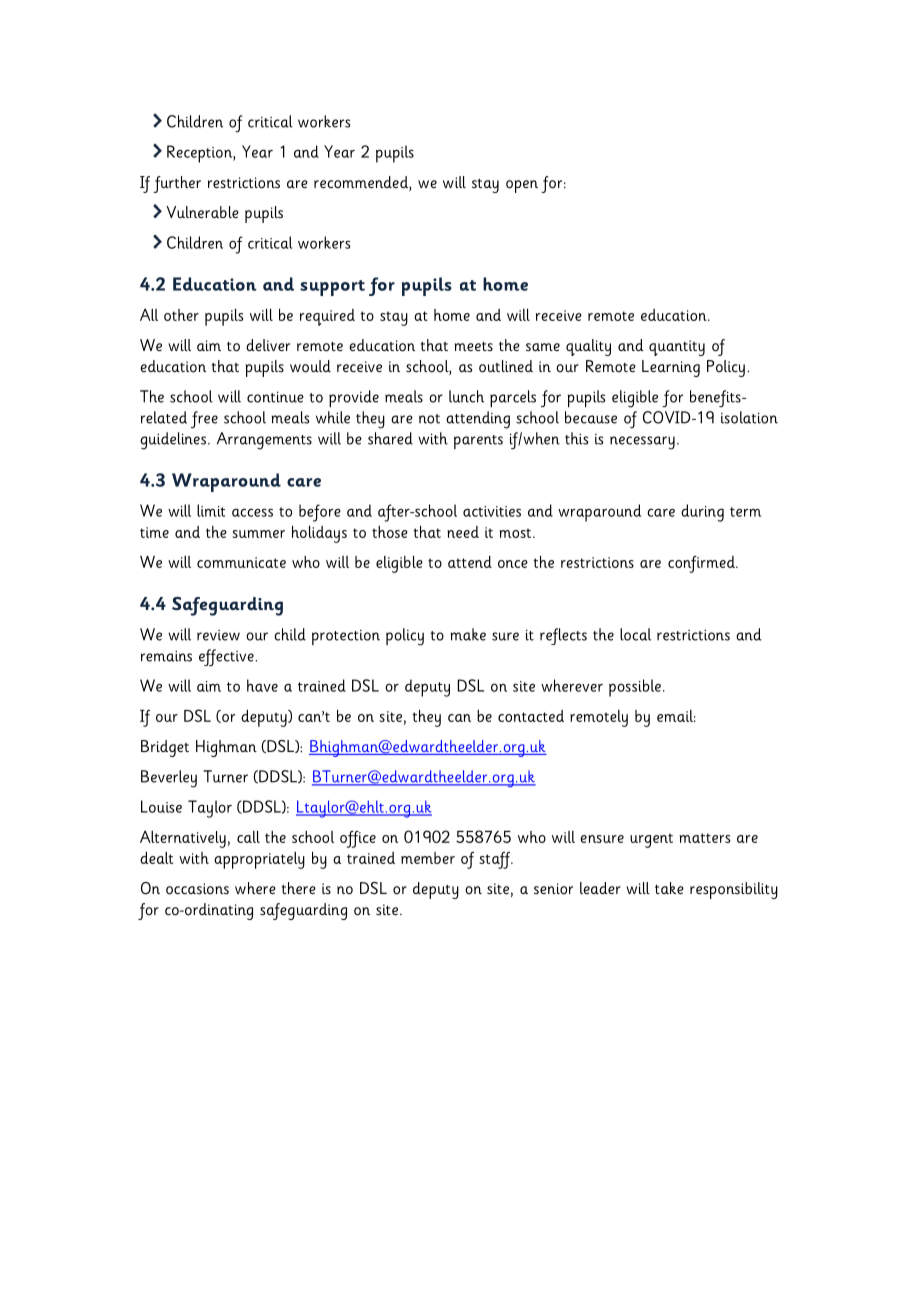  Describe the element at coordinates (429, 419) in the screenshot. I see `not` at that location.
